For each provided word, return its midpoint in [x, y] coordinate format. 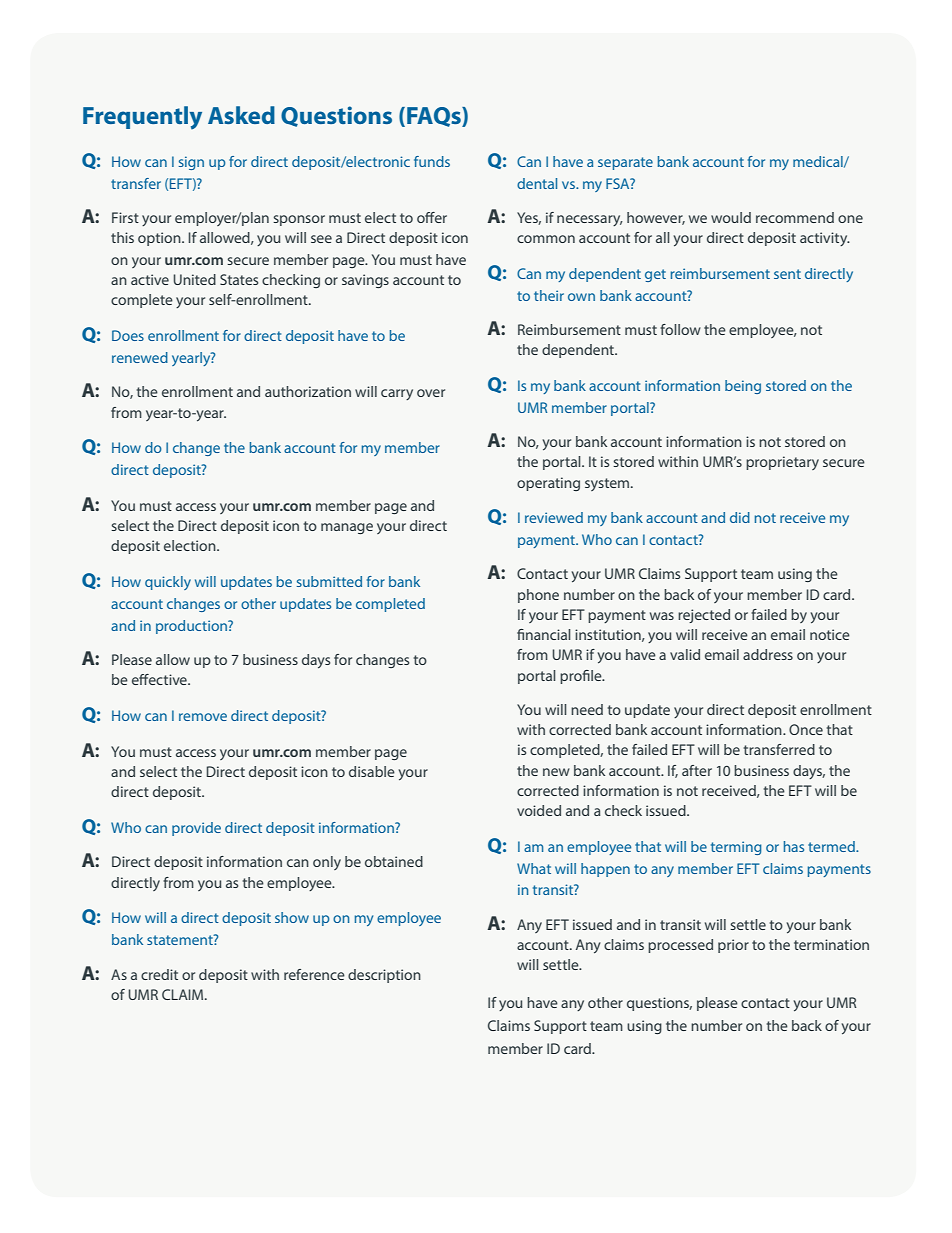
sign [191, 163]
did [740, 517]
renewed [140, 357]
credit [159, 974]
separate [625, 163]
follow [680, 329]
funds [432, 161]
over [431, 393]
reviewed [554, 517]
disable [372, 771]
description [384, 976]
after [697, 770]
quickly [168, 583]
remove [203, 717]
